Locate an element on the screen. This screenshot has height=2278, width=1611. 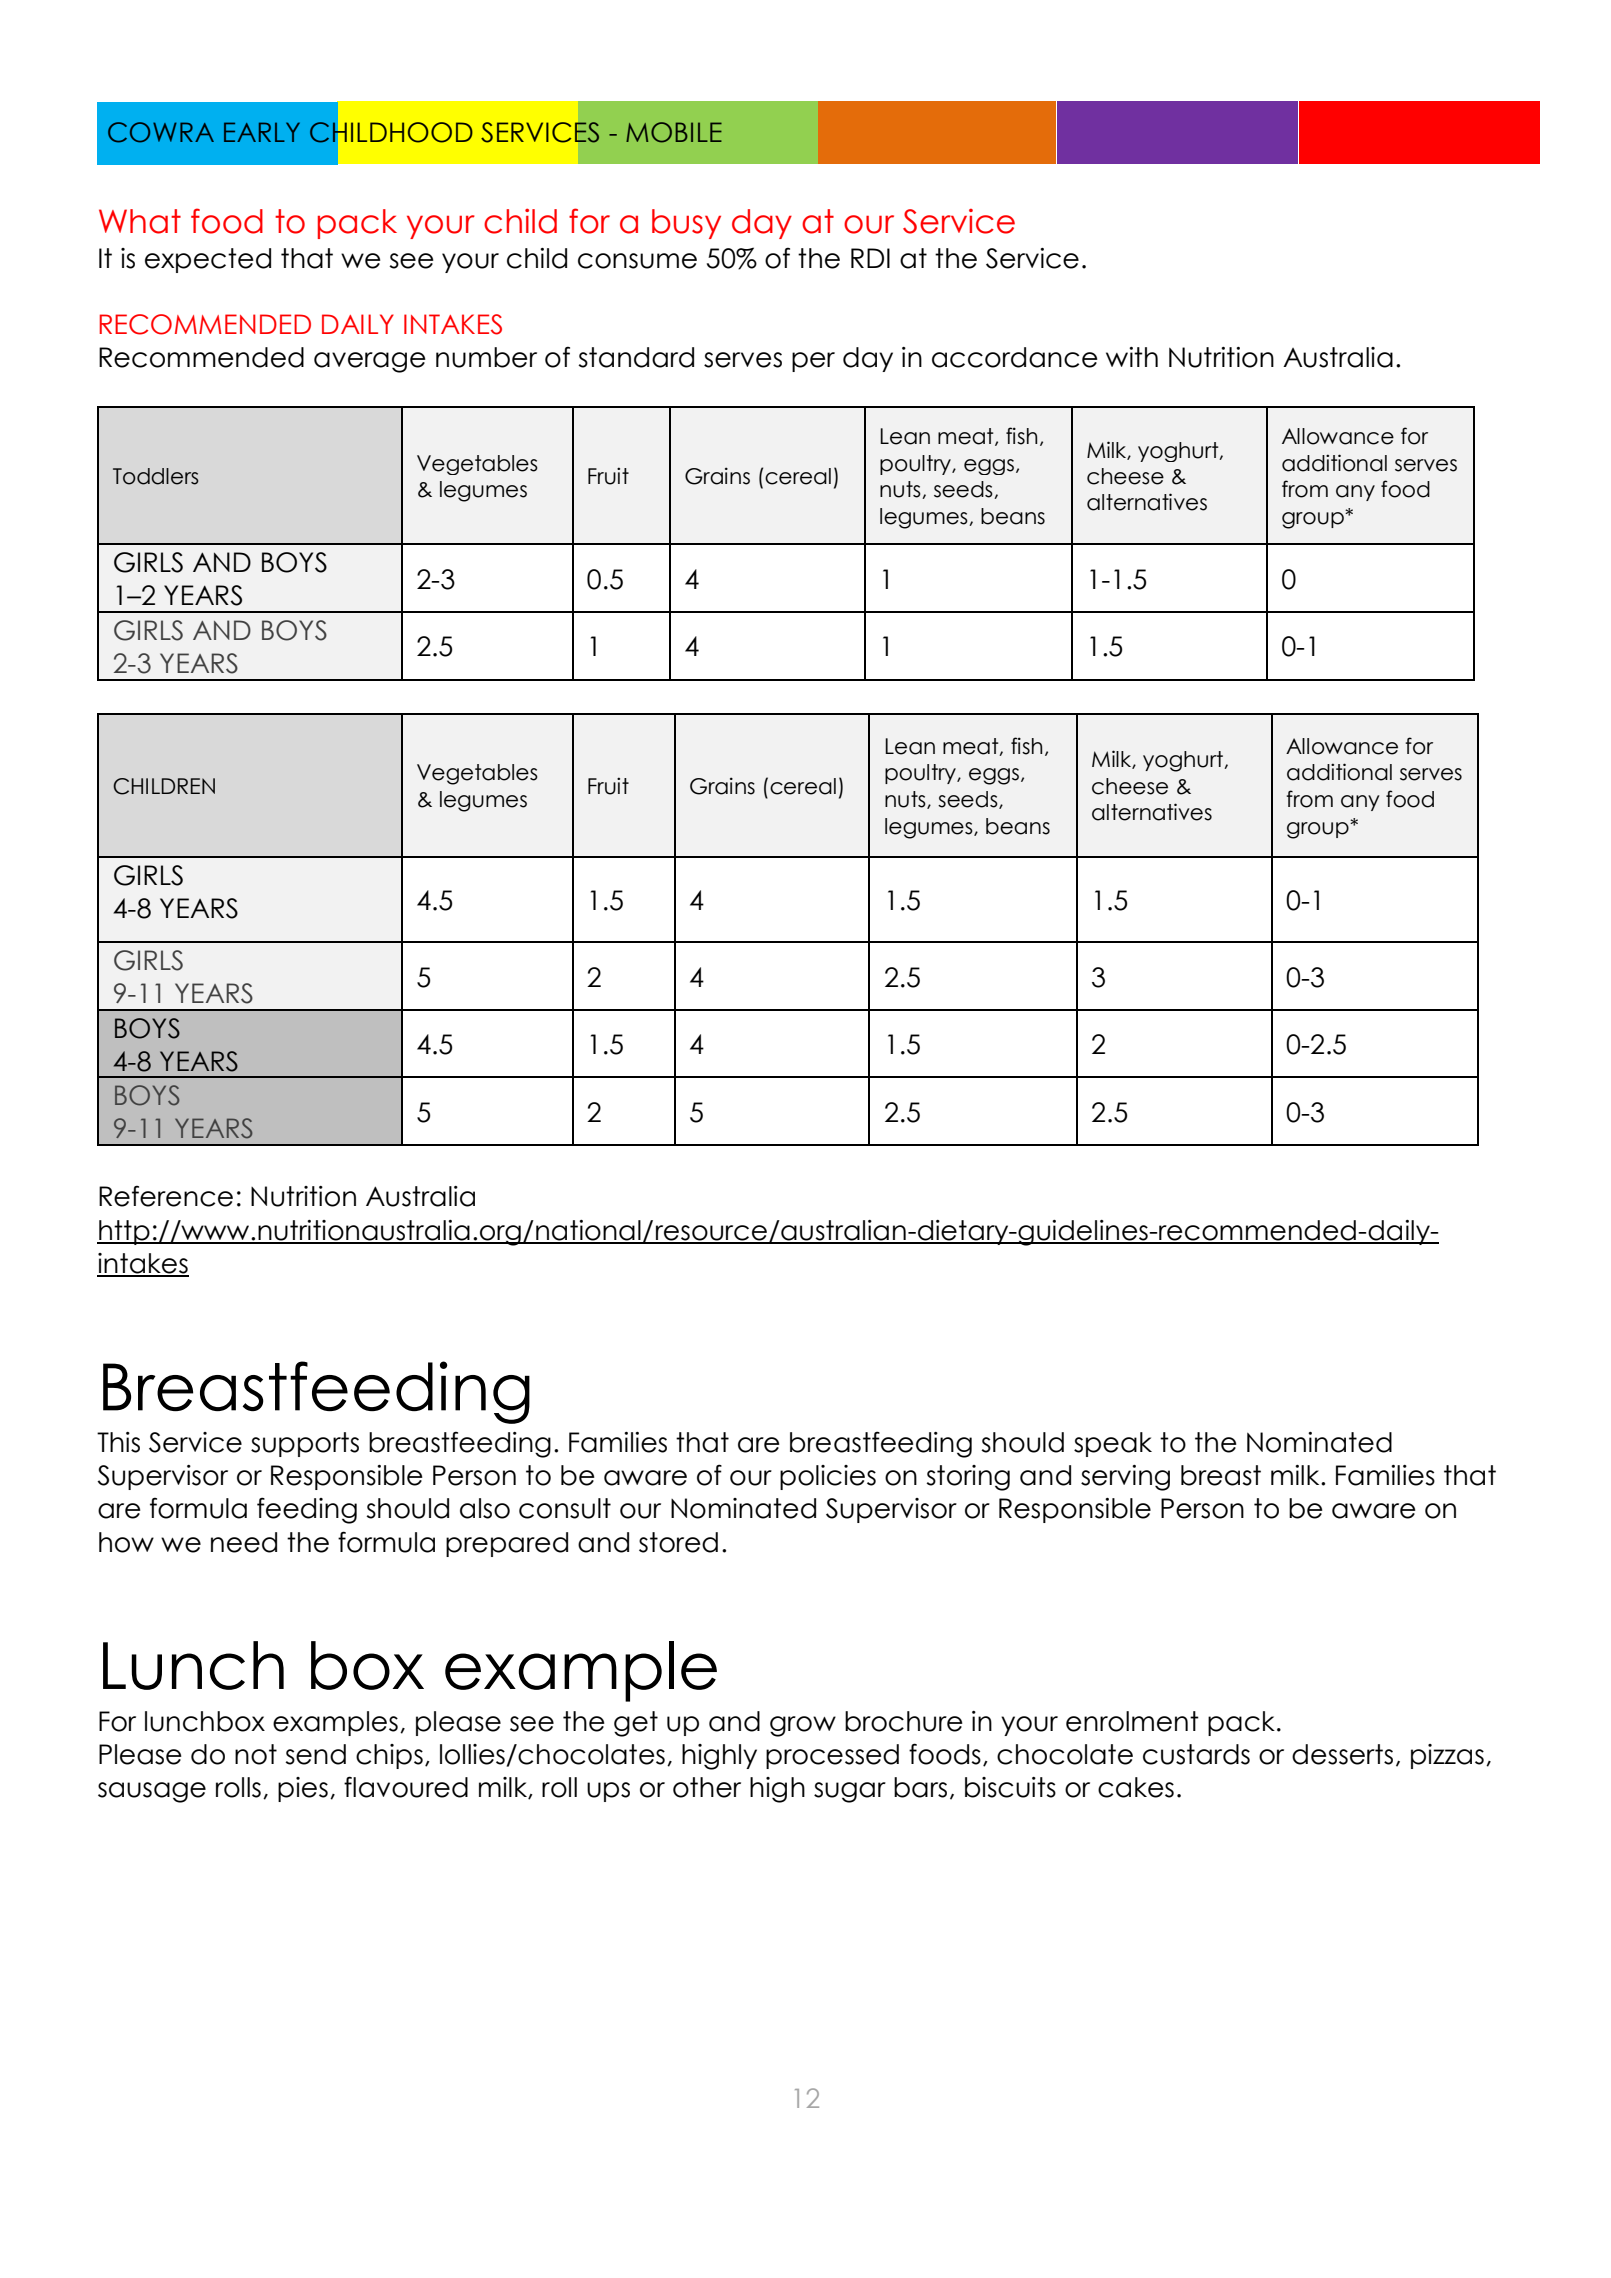
not is located at coordinates (256, 1754).
